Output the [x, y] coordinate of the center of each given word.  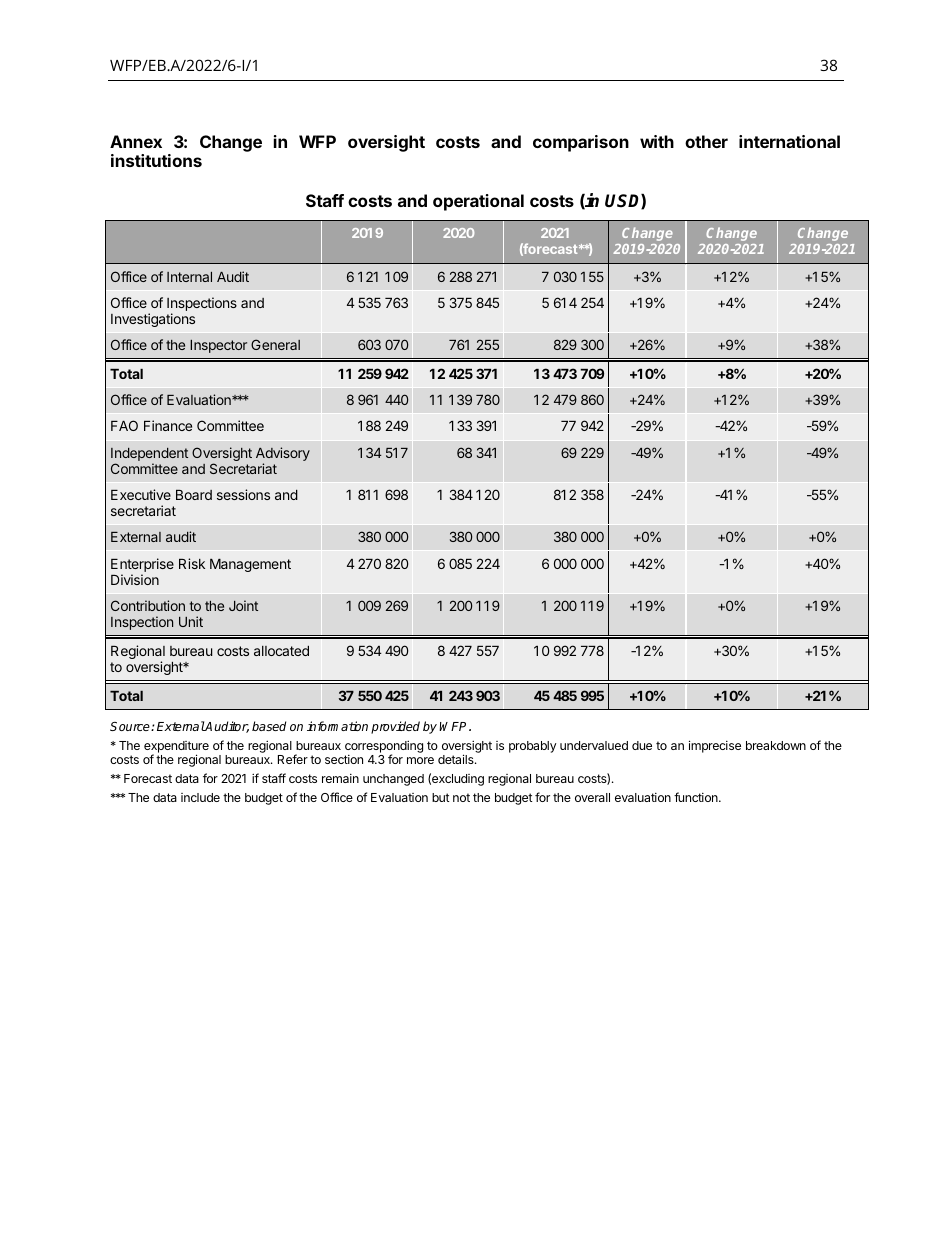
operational [478, 202]
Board [194, 495]
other [706, 141]
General [275, 344]
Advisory [283, 455]
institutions [156, 160]
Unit [191, 621]
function [697, 797]
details [457, 759]
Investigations [153, 320]
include [200, 797]
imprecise [715, 746]
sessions [243, 494]
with [657, 141]
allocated [281, 651]
